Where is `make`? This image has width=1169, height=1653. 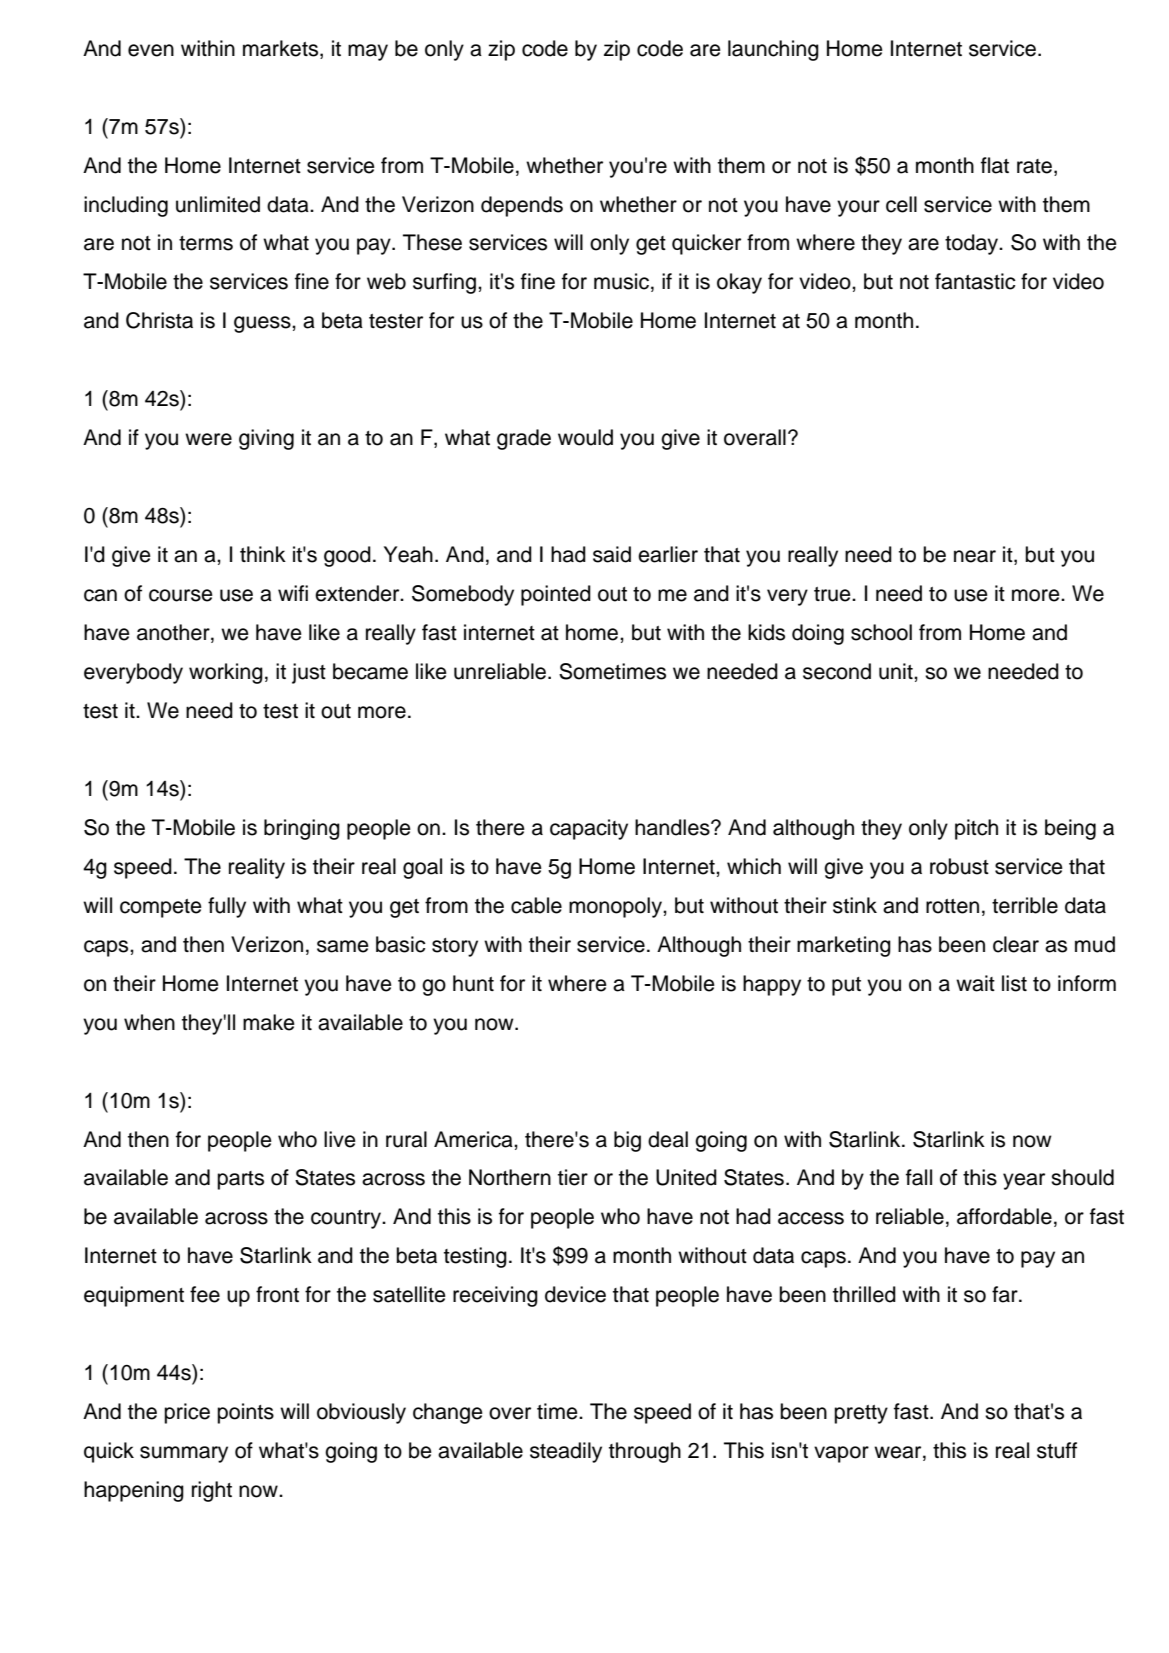 make is located at coordinates (269, 1022).
